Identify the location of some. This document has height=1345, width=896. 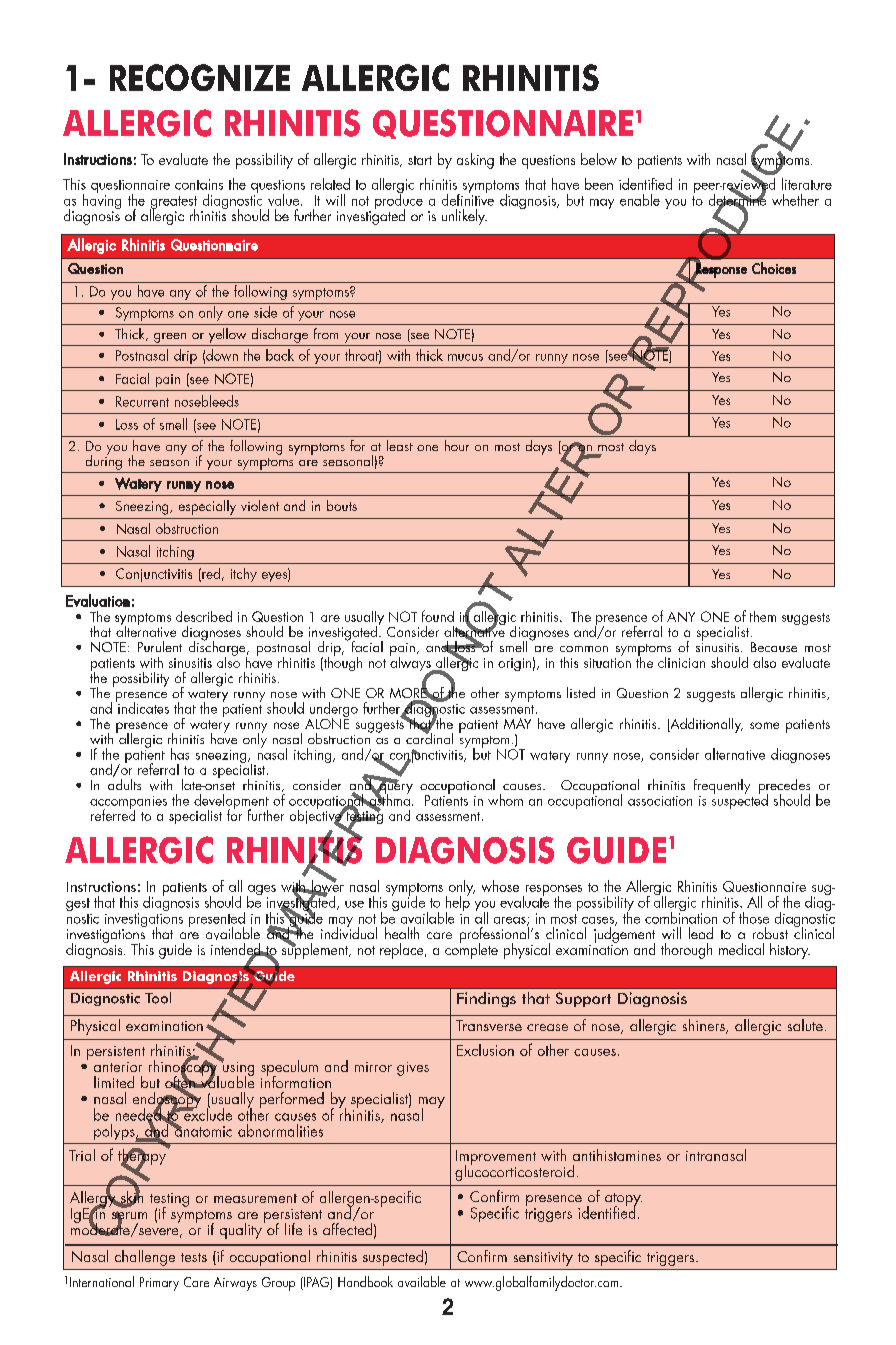
(764, 725).
